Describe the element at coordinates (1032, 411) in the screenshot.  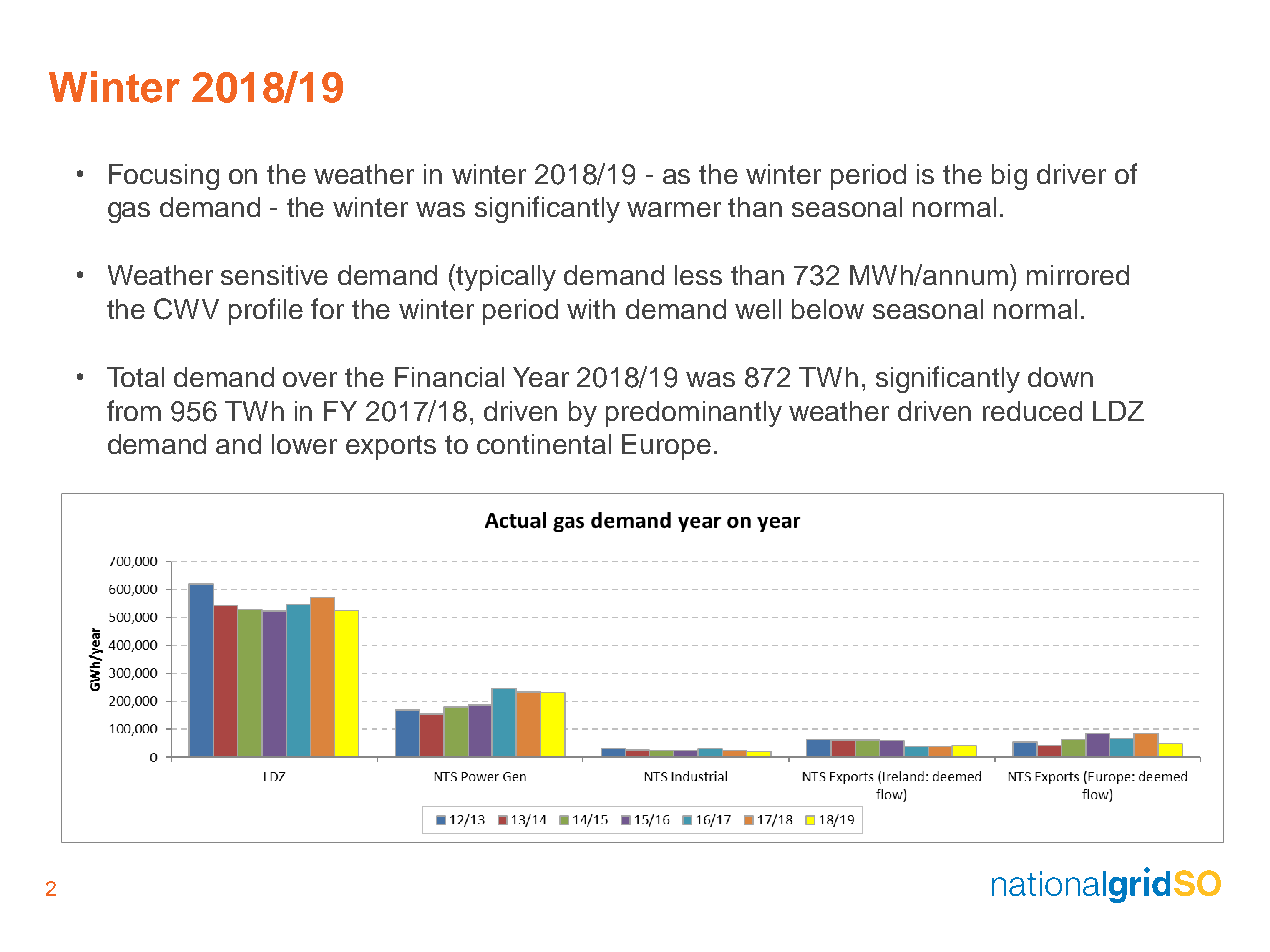
I see `reduced` at that location.
